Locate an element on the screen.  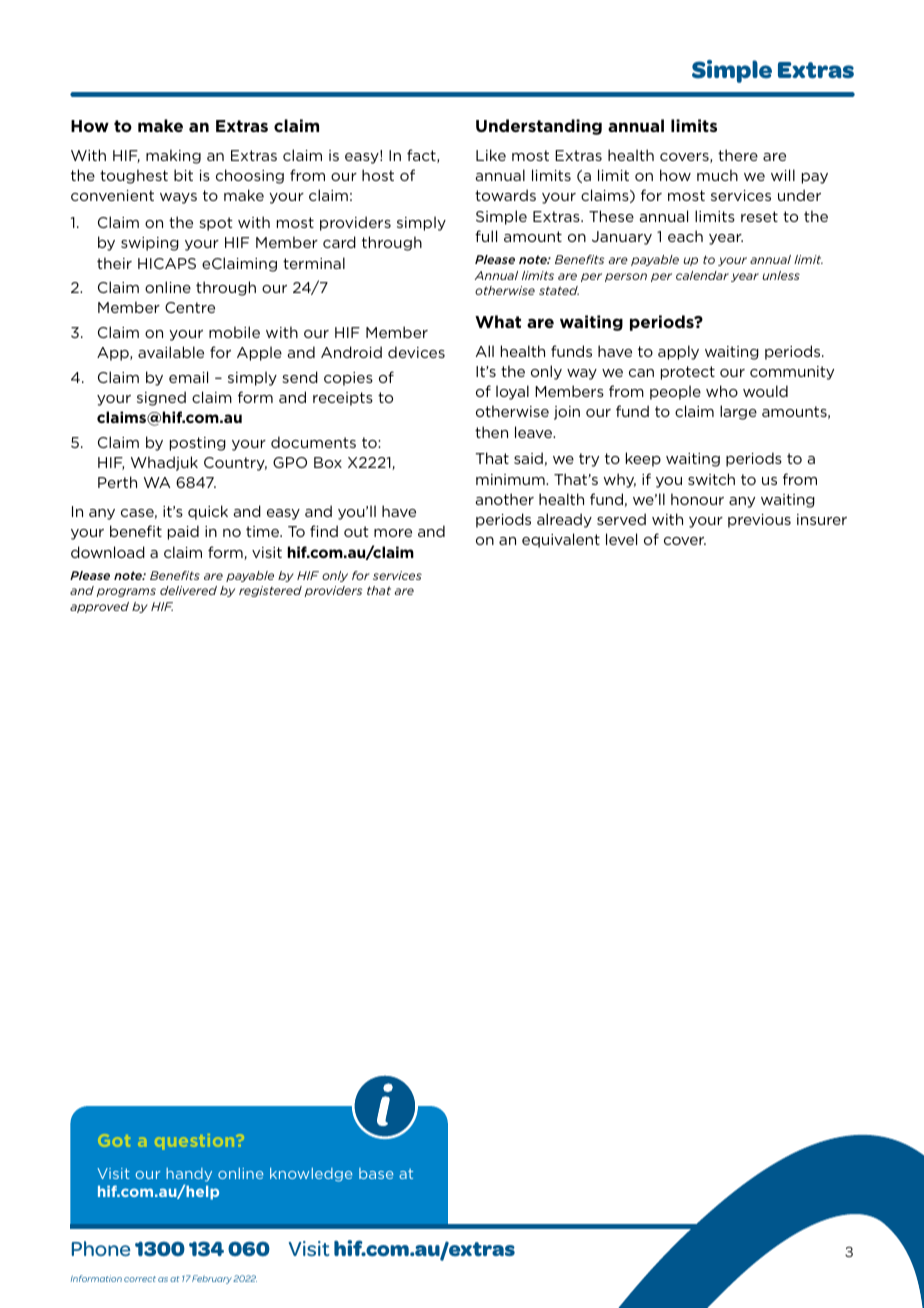
base is located at coordinates (376, 1173).
